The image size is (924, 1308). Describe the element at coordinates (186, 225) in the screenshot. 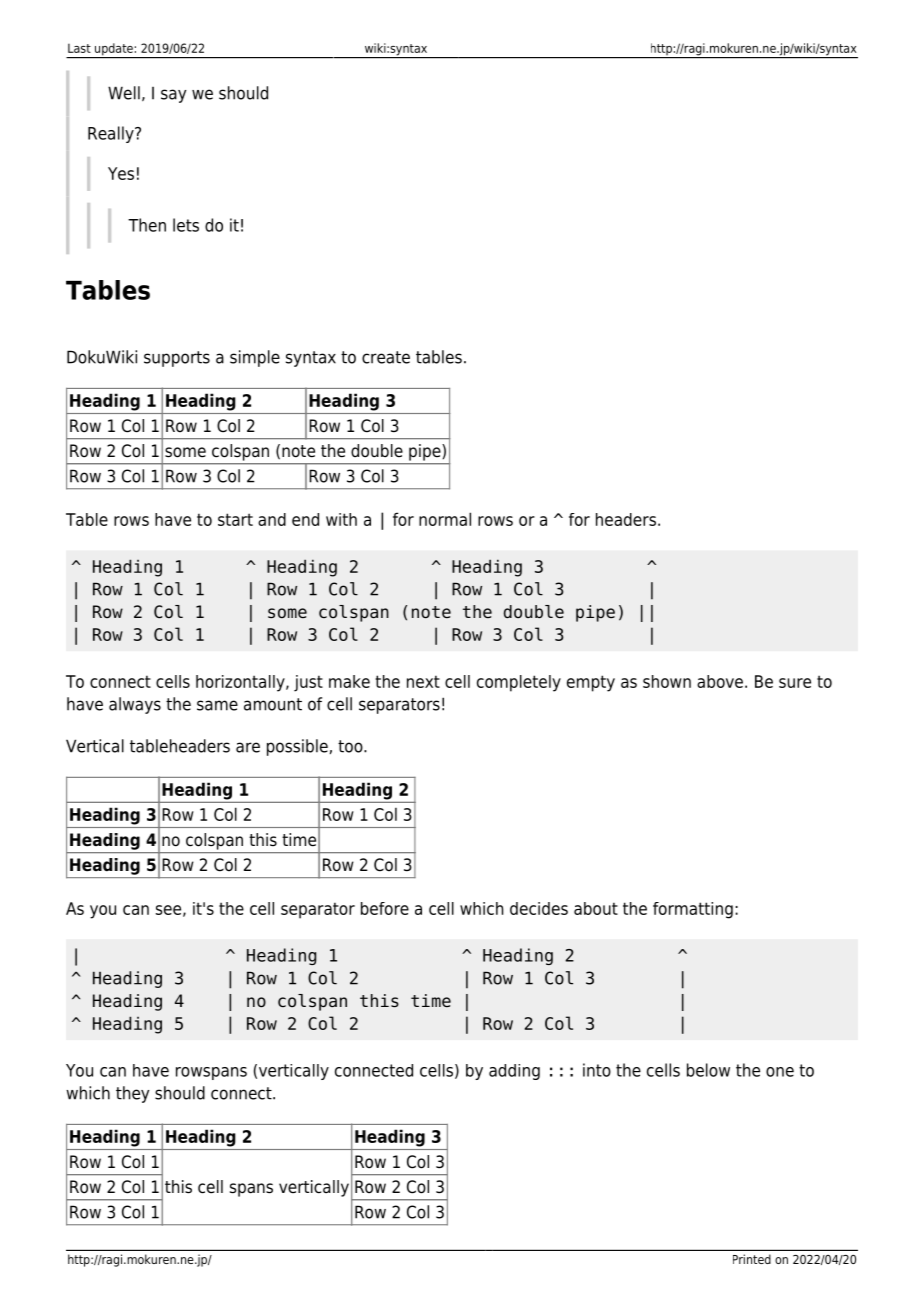

I see `lets` at that location.
